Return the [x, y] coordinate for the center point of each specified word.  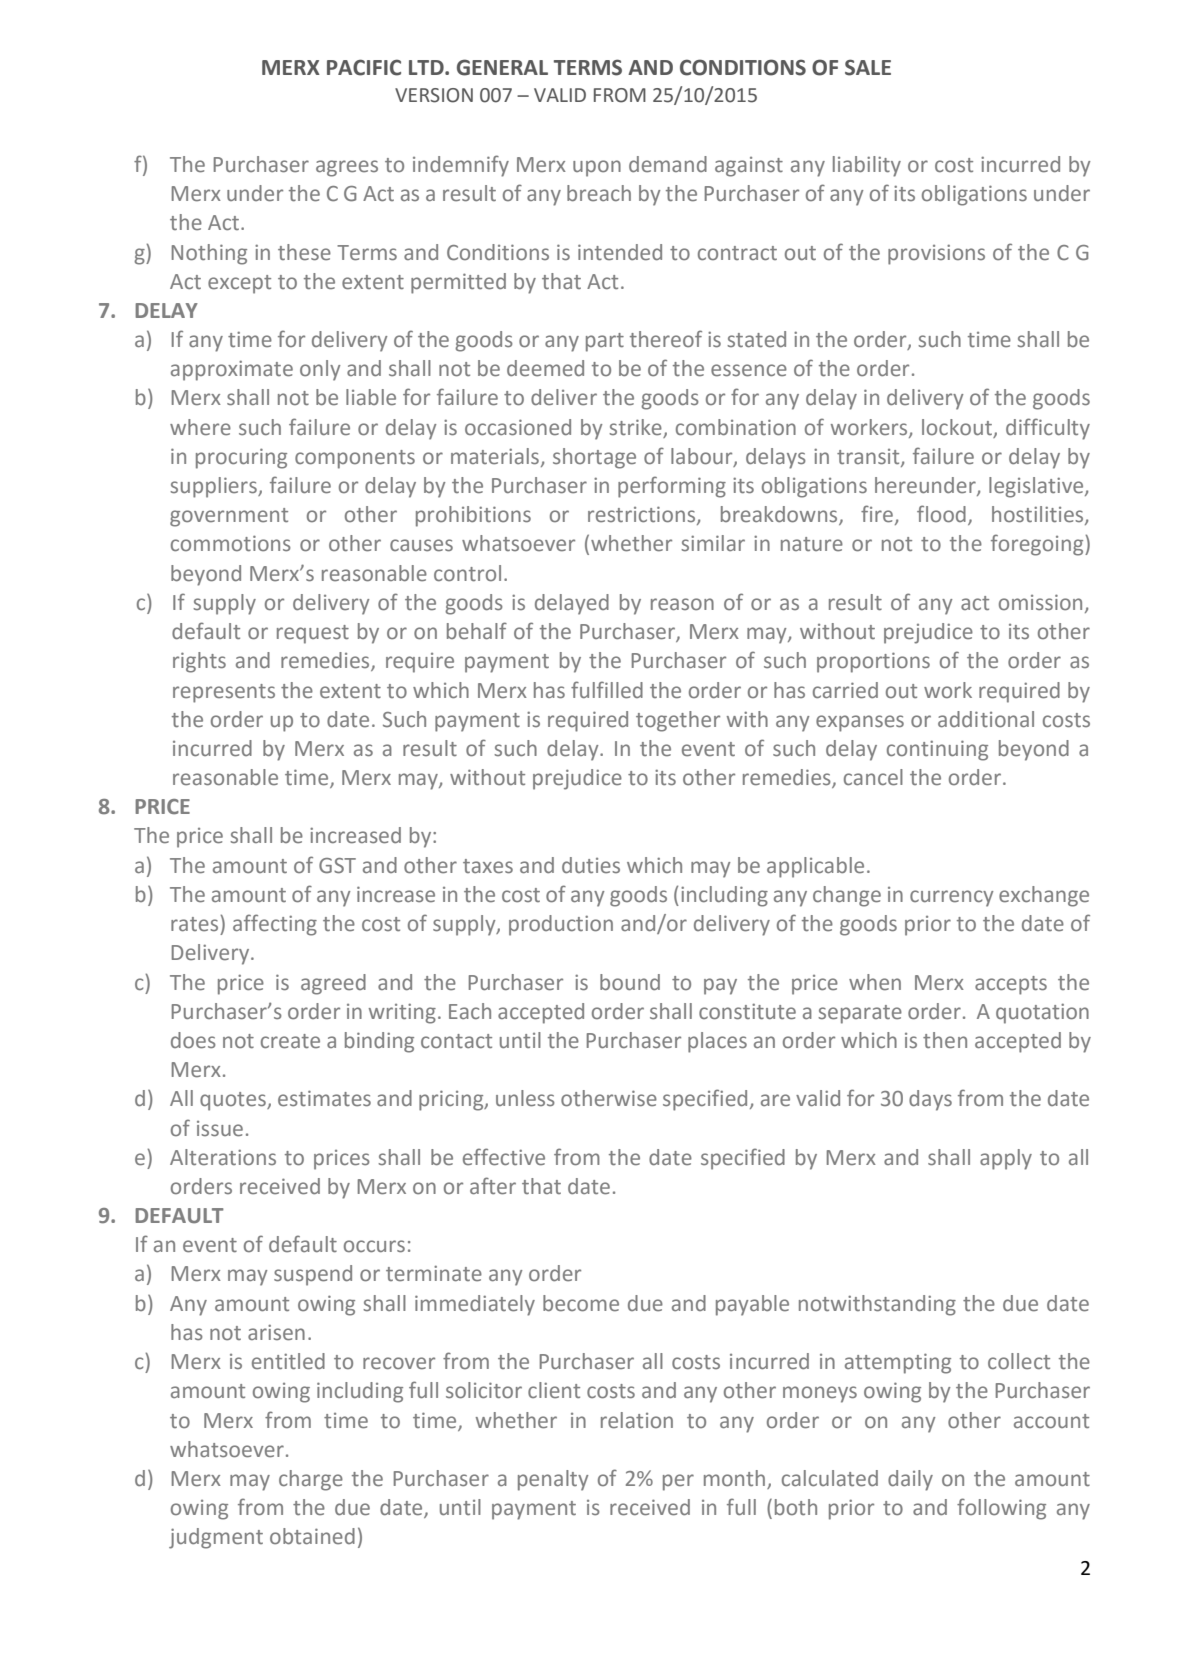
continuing [937, 750]
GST [337, 866]
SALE [868, 67]
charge [311, 1480]
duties [591, 865]
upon [597, 168]
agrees [347, 168]
